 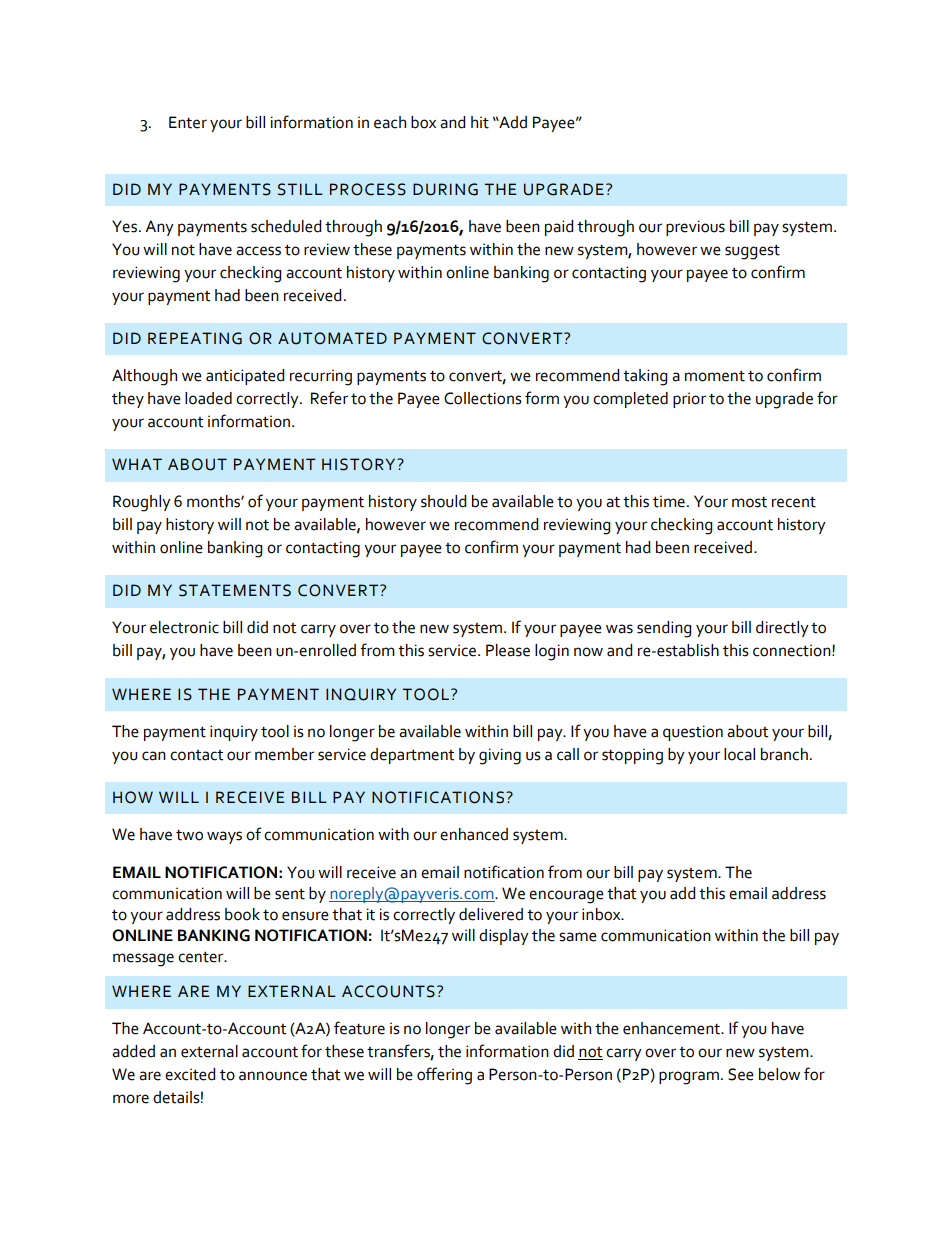 What do you see at coordinates (739, 754) in the screenshot?
I see `local` at bounding box center [739, 754].
